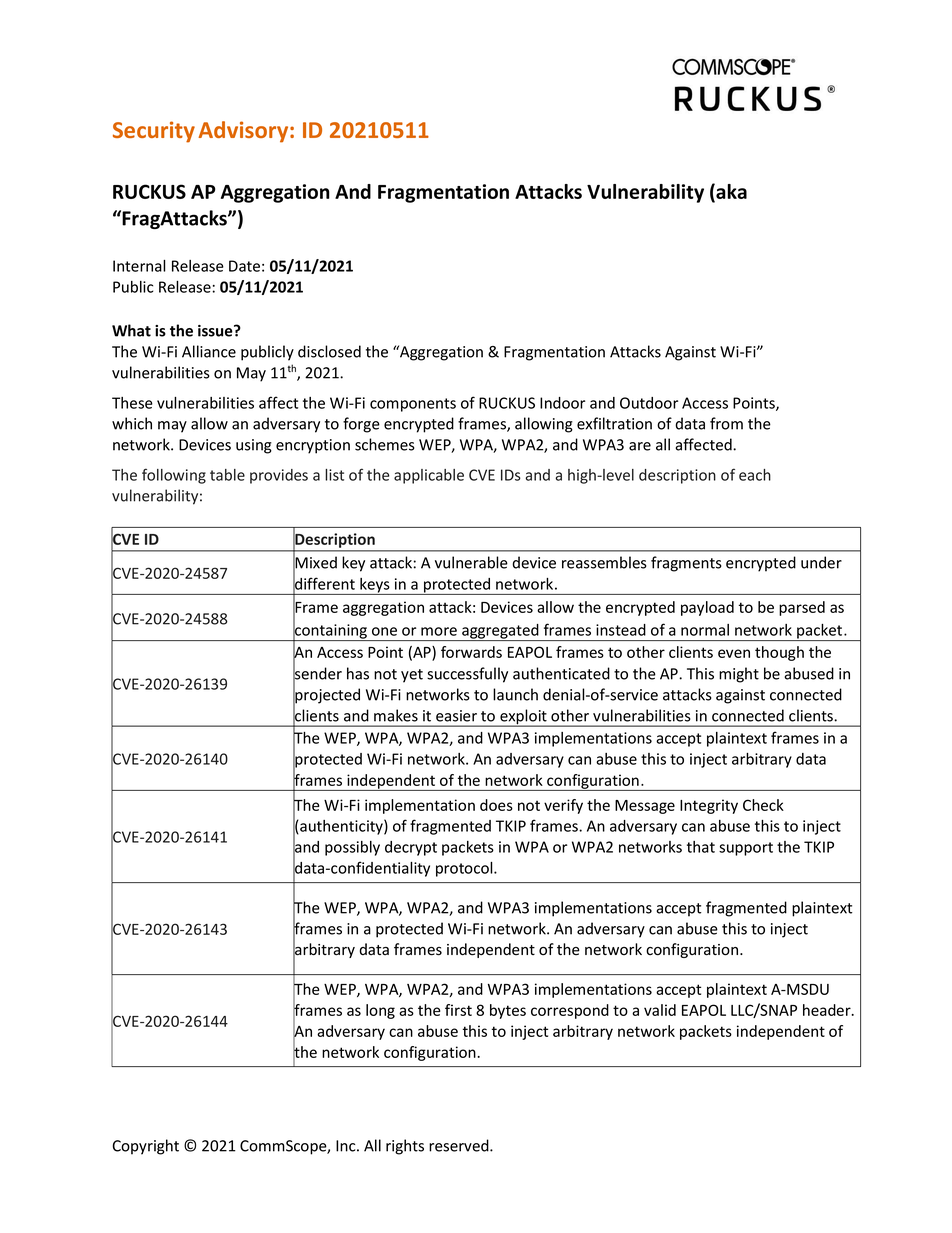  Describe the element at coordinates (730, 192) in the page. I see `aka` at that location.
